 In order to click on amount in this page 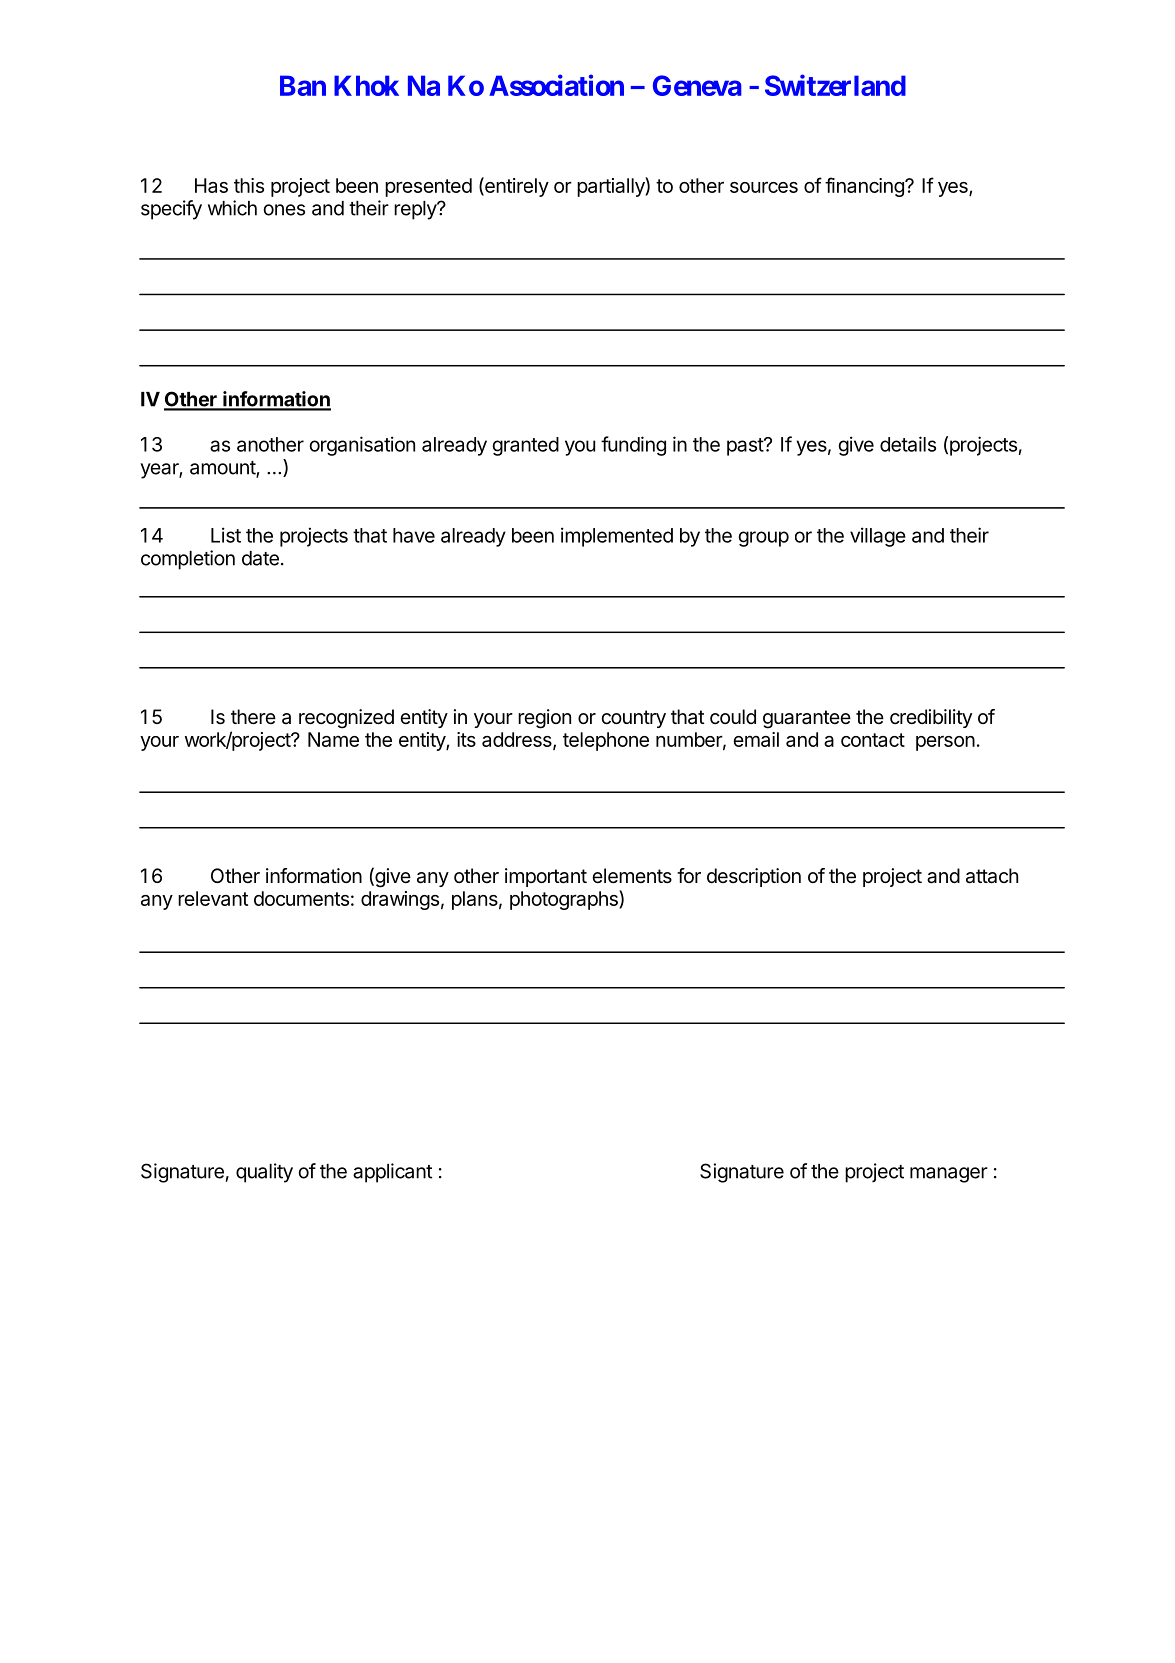, I will do `click(223, 469)`.
